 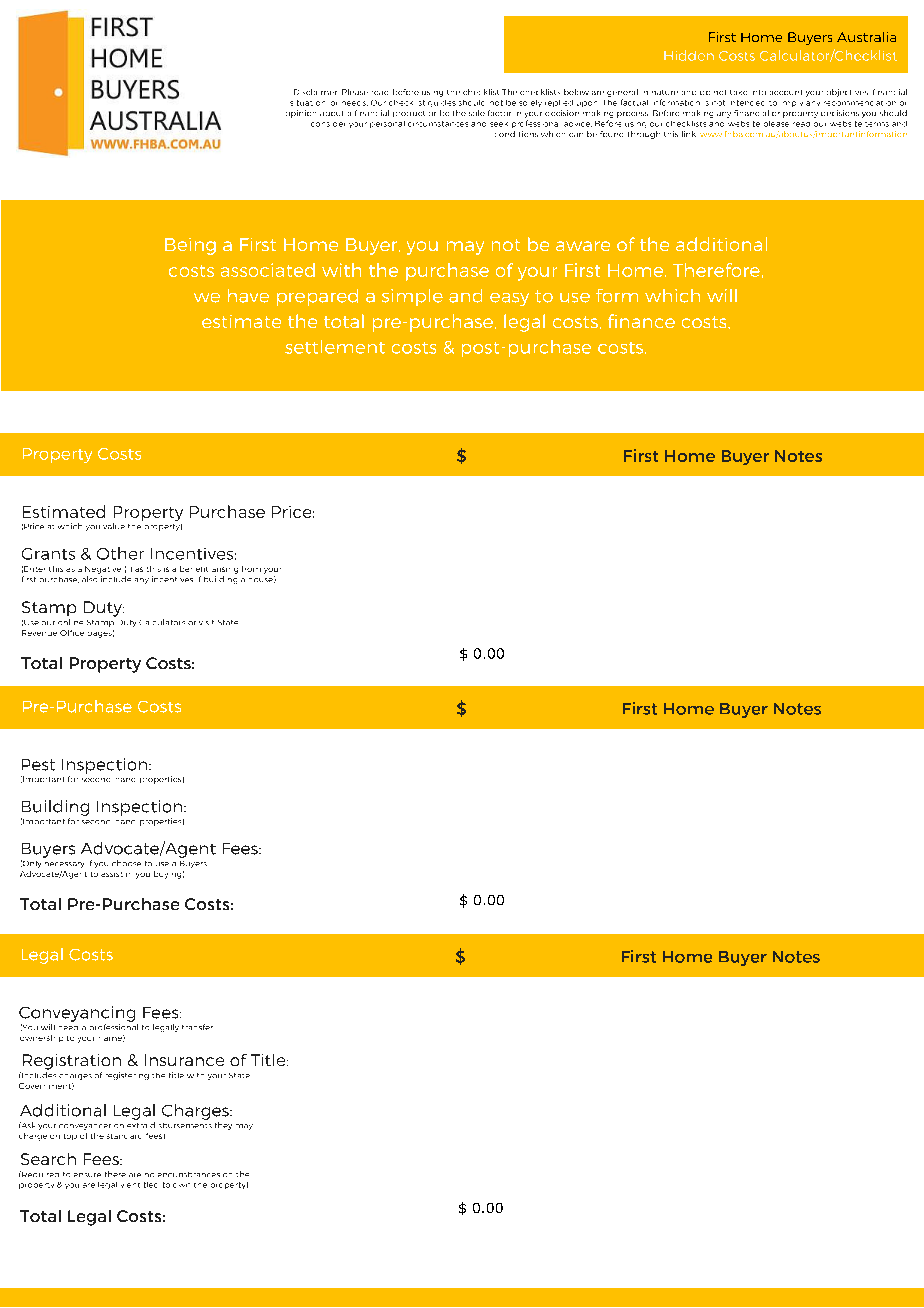 What do you see at coordinates (189, 1174) in the screenshot?
I see `encumbrances` at bounding box center [189, 1174].
